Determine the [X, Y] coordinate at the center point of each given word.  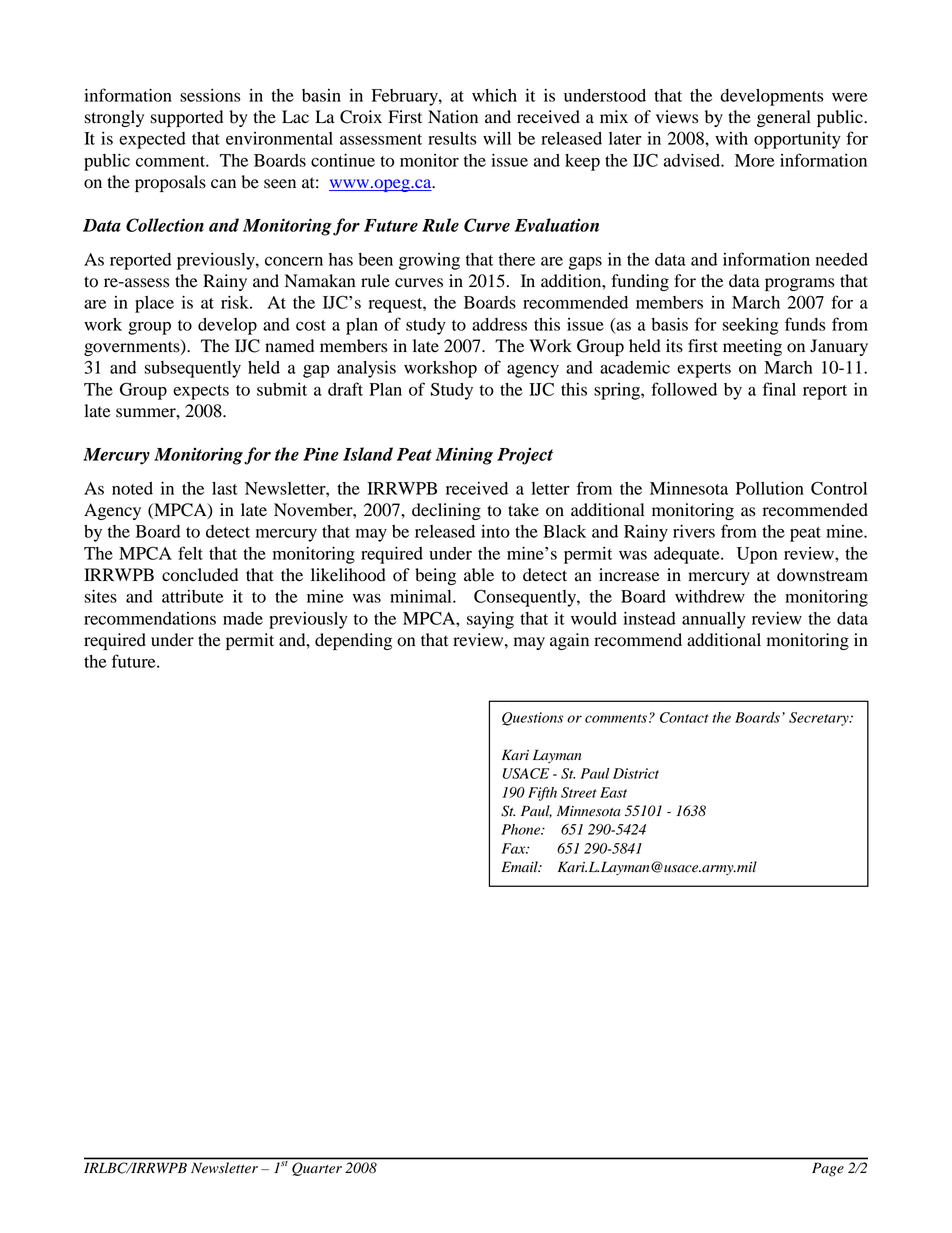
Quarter [317, 1169]
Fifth [542, 794]
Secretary [820, 719]
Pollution [770, 488]
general [784, 118]
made [243, 618]
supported [187, 118]
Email [520, 867]
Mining [464, 456]
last [225, 488]
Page [828, 1169]
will [497, 138]
